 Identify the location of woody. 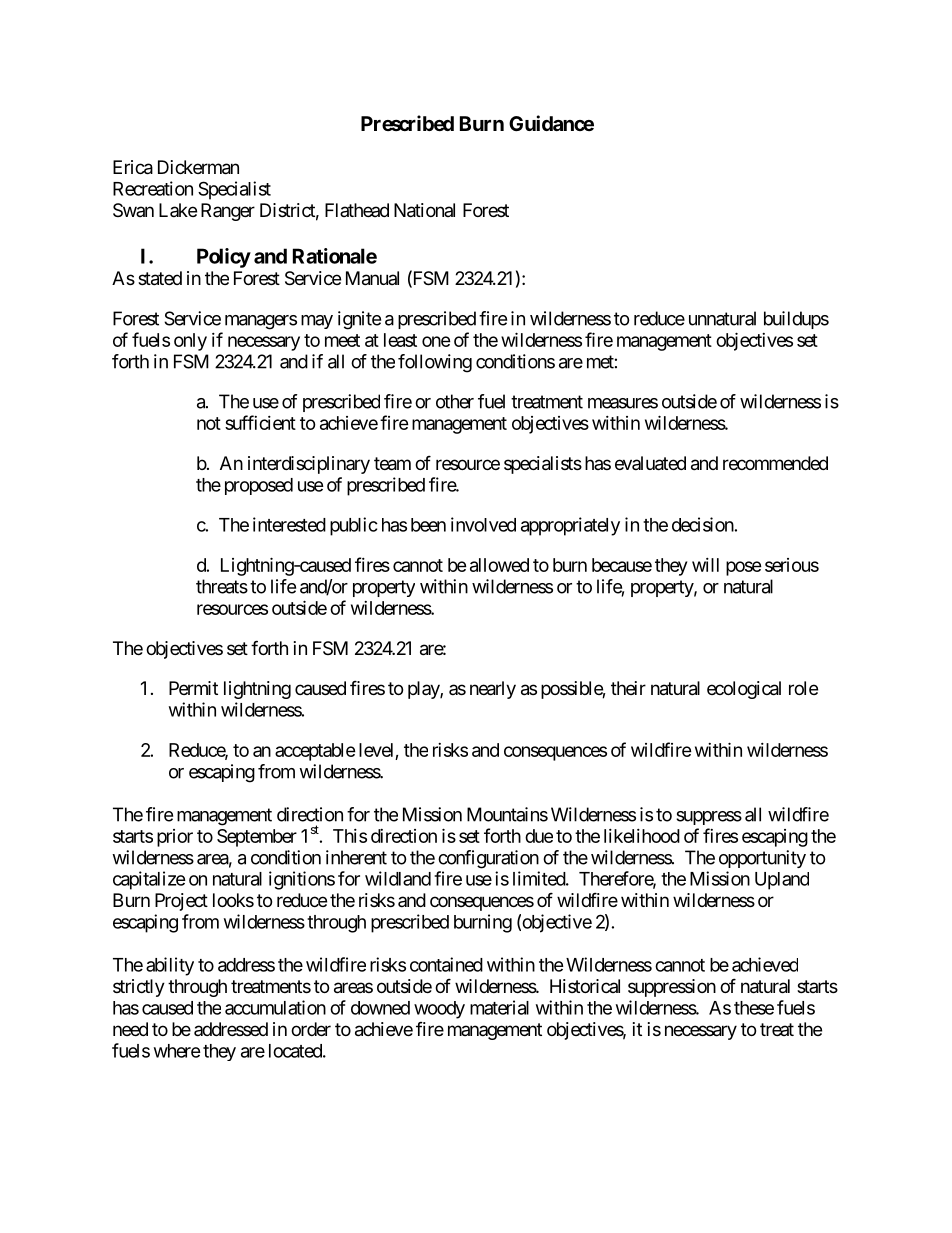
(439, 1010).
